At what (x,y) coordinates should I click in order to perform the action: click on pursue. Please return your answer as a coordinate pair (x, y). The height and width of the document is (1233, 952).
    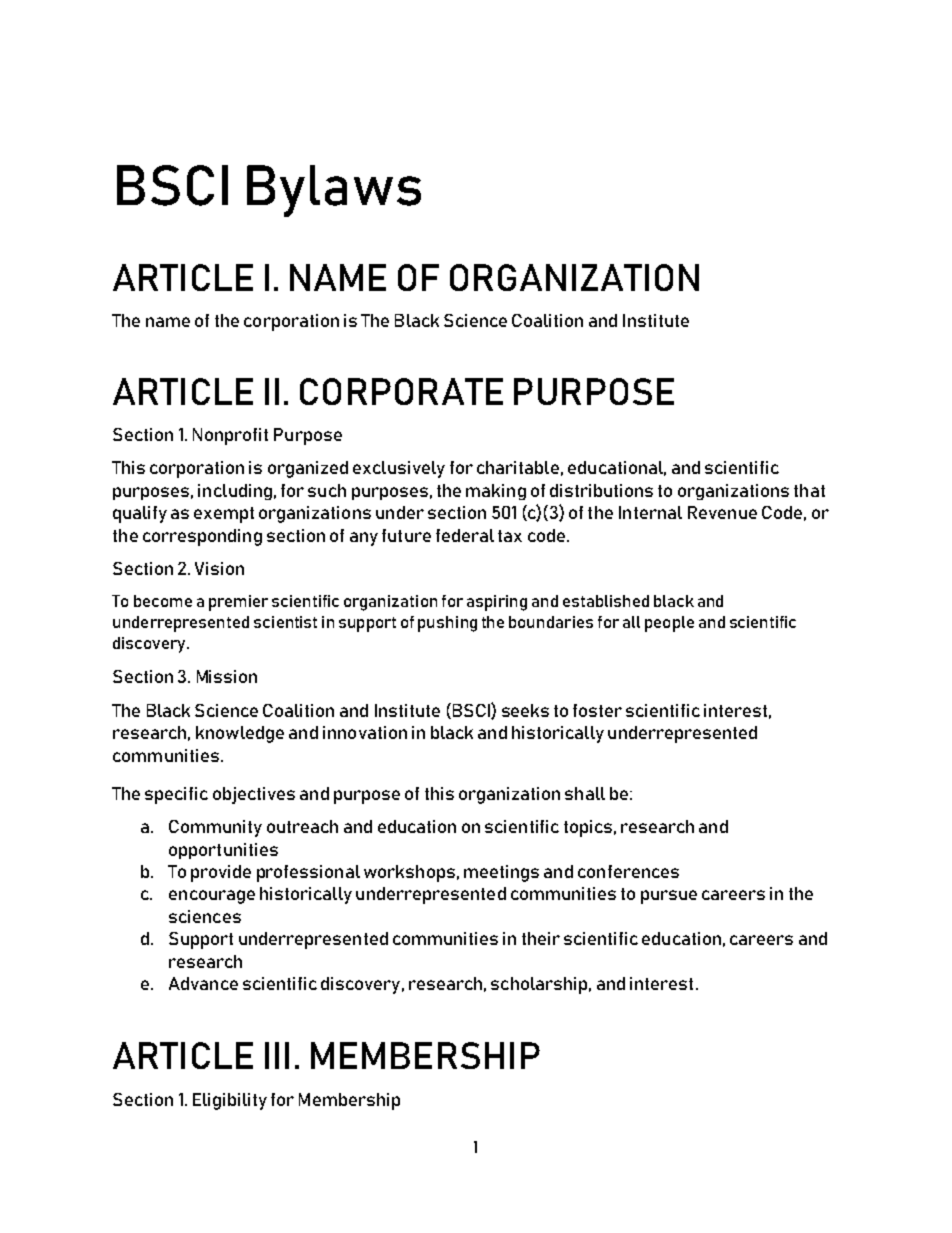
    Looking at the image, I should click on (669, 897).
